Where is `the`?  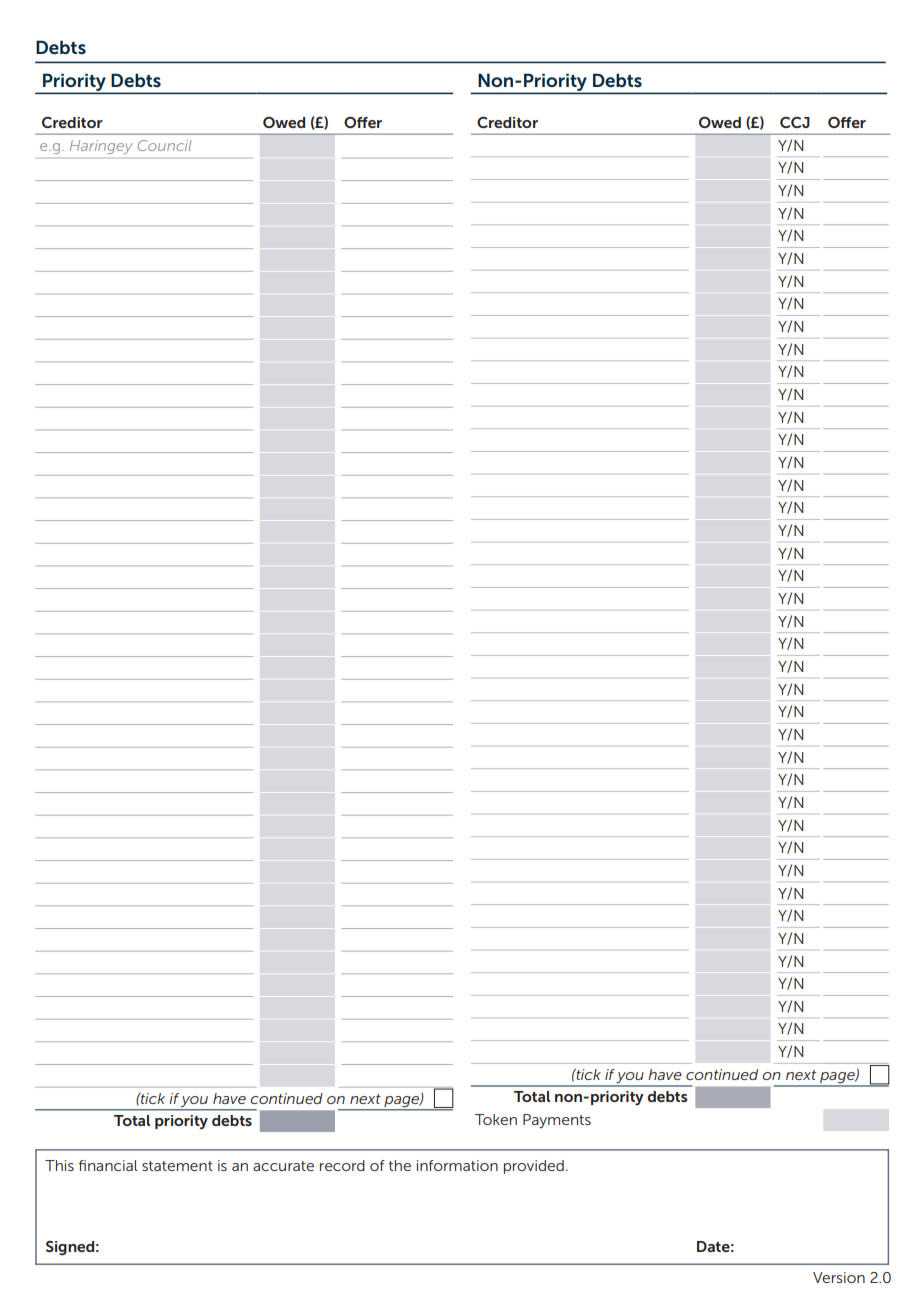 the is located at coordinates (400, 1165).
